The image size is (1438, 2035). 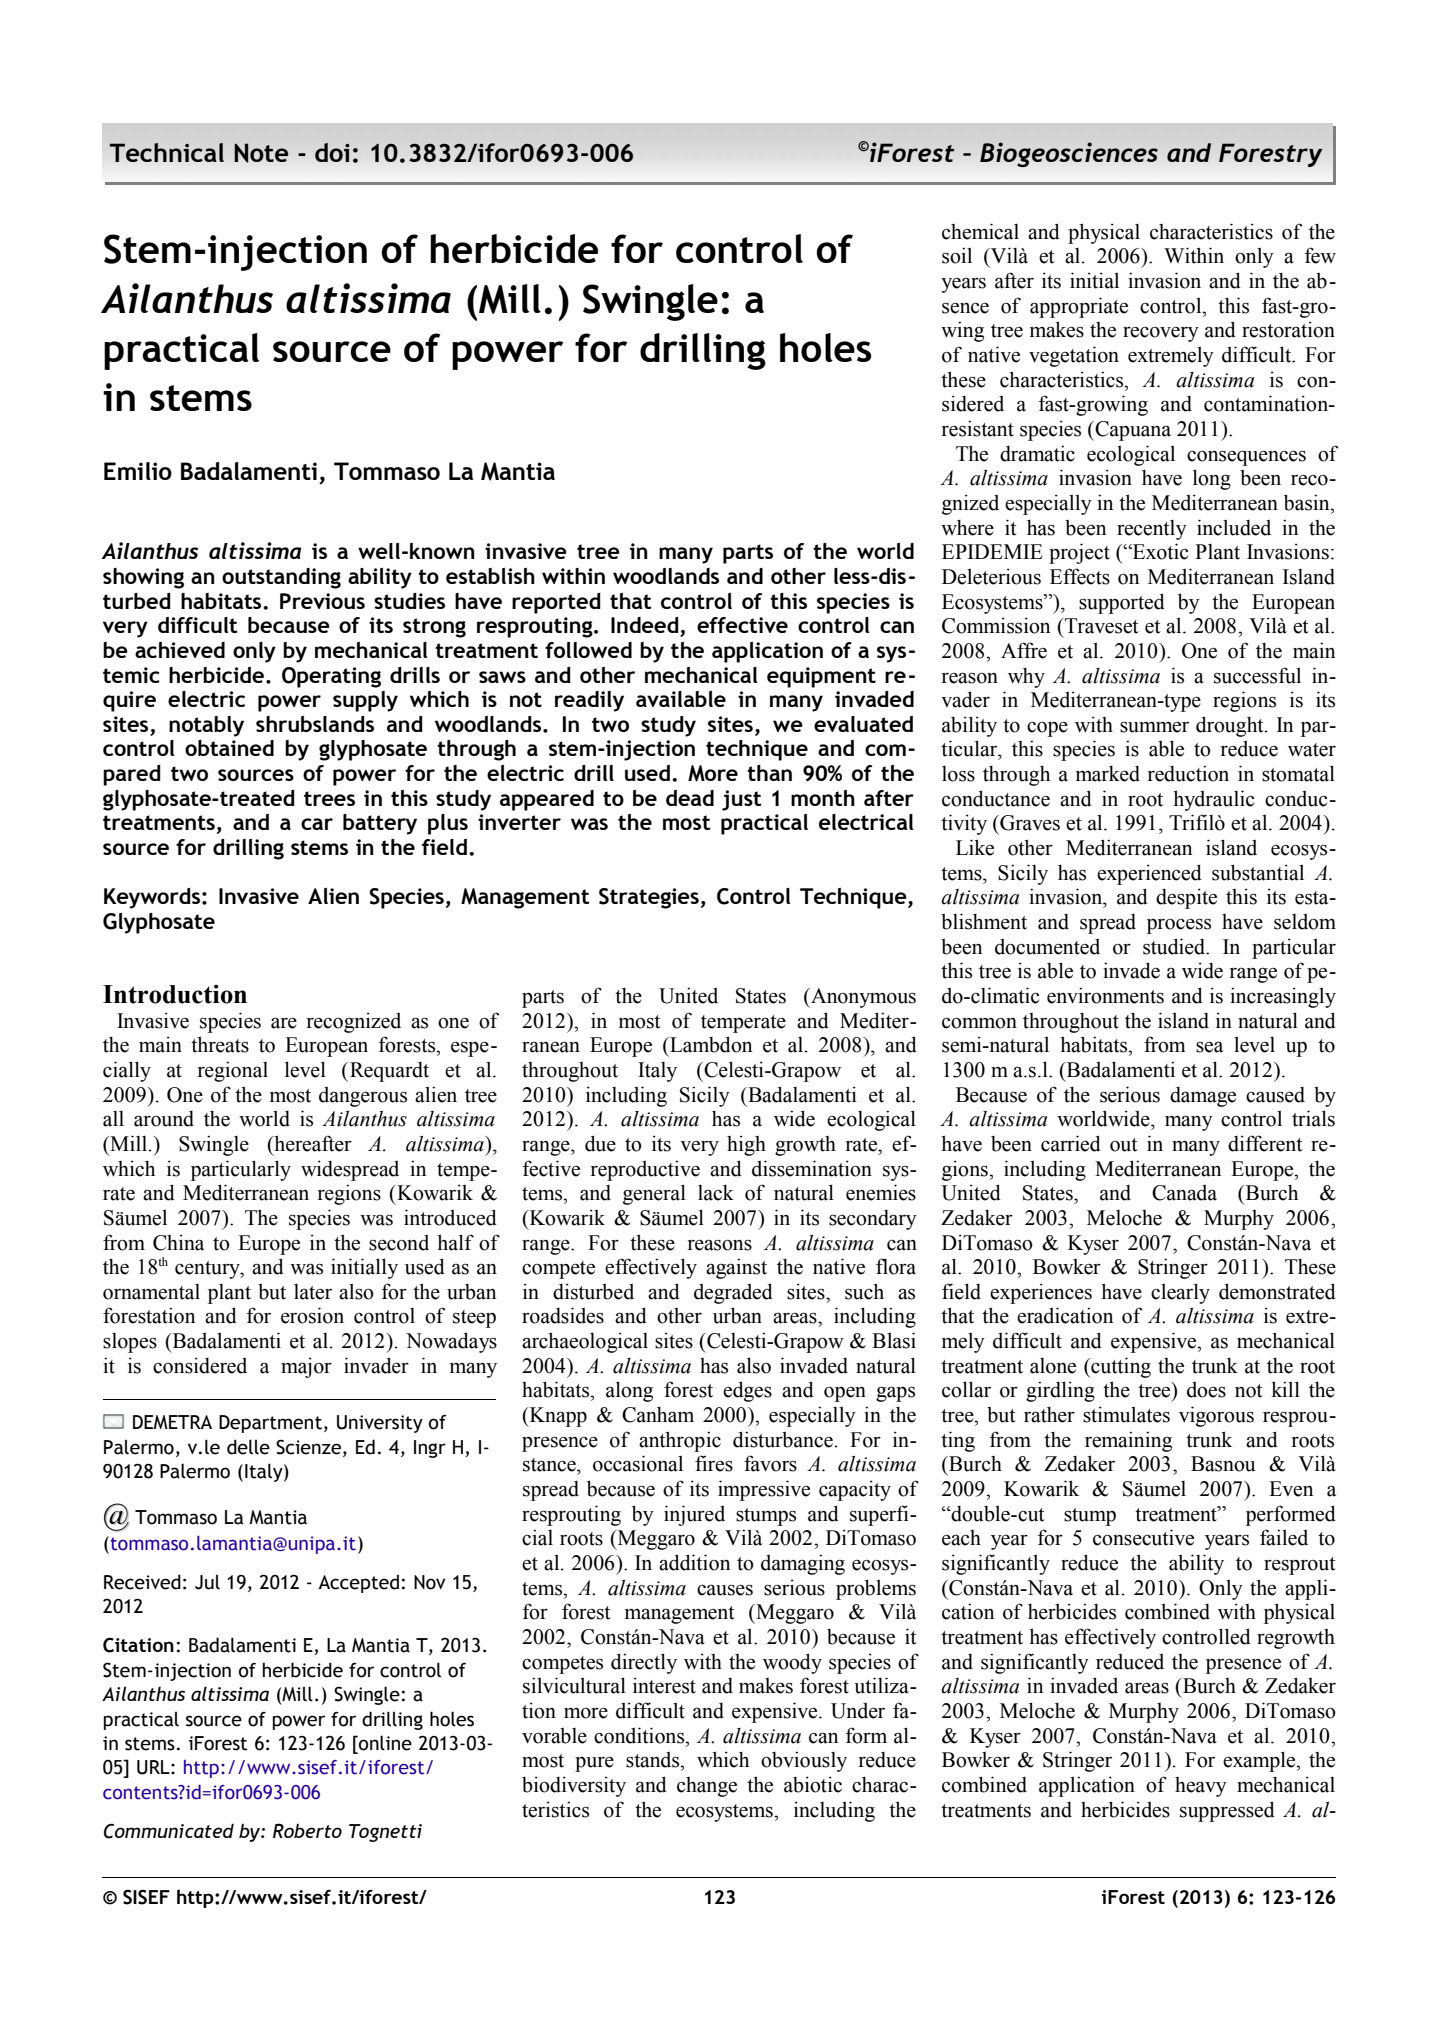 What do you see at coordinates (862, 998) in the page?
I see `Anonymous` at bounding box center [862, 998].
